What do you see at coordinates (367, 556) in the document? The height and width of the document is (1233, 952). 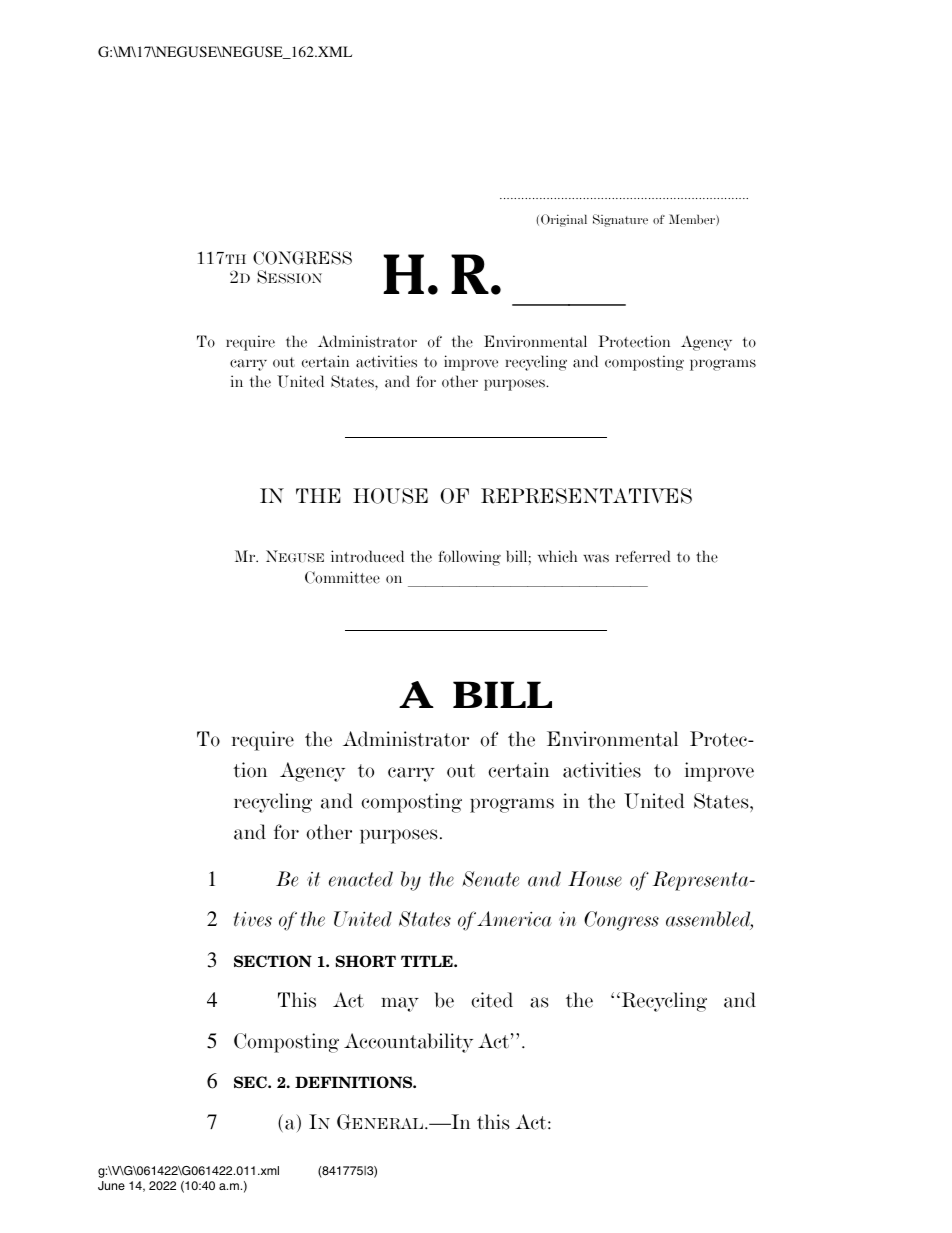 I see `introduced` at bounding box center [367, 556].
